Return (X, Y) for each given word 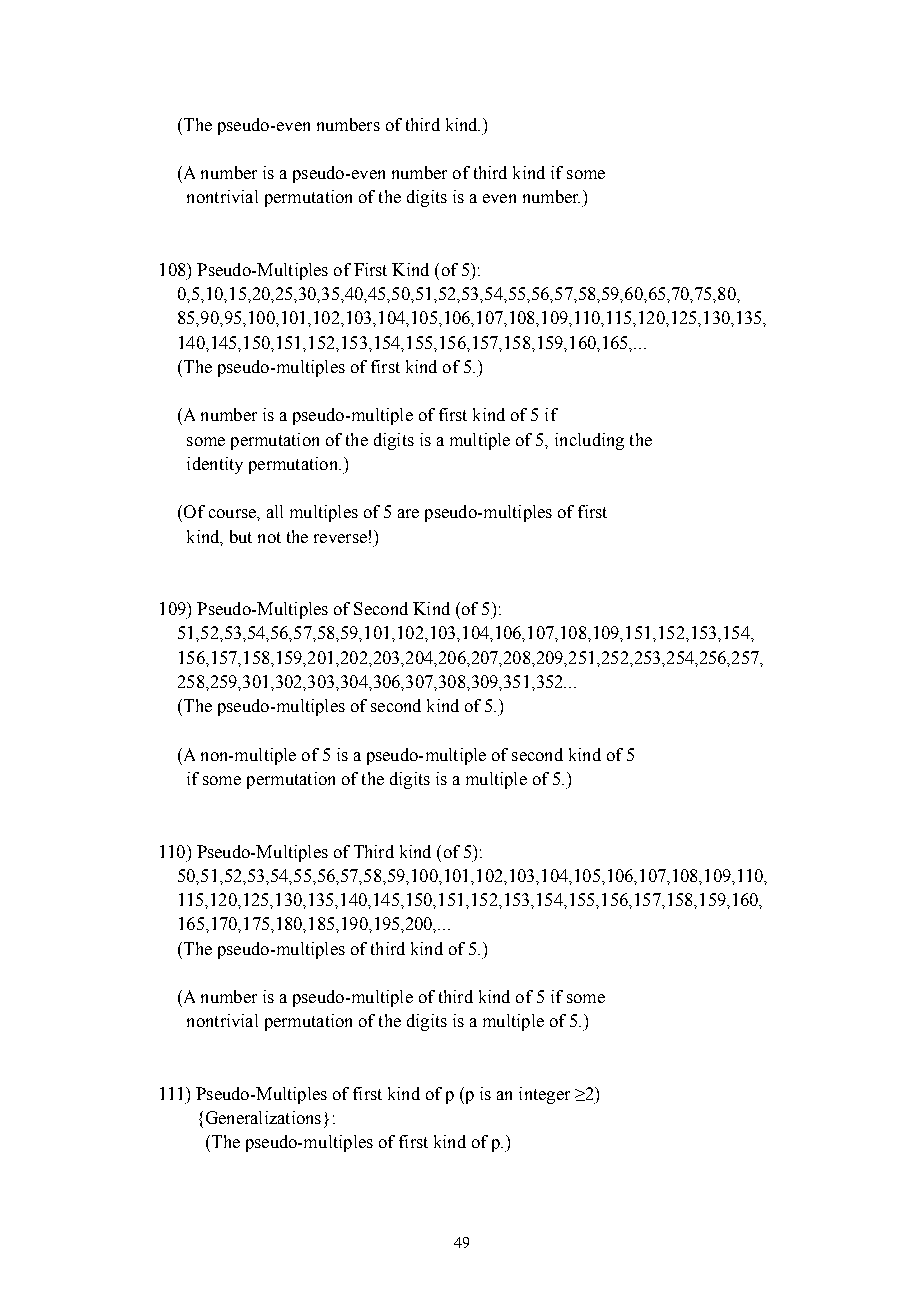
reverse (340, 538)
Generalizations (263, 1117)
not (269, 537)
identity (215, 465)
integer (544, 1095)
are (408, 513)
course (233, 513)
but (241, 536)
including (589, 441)
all (275, 511)
